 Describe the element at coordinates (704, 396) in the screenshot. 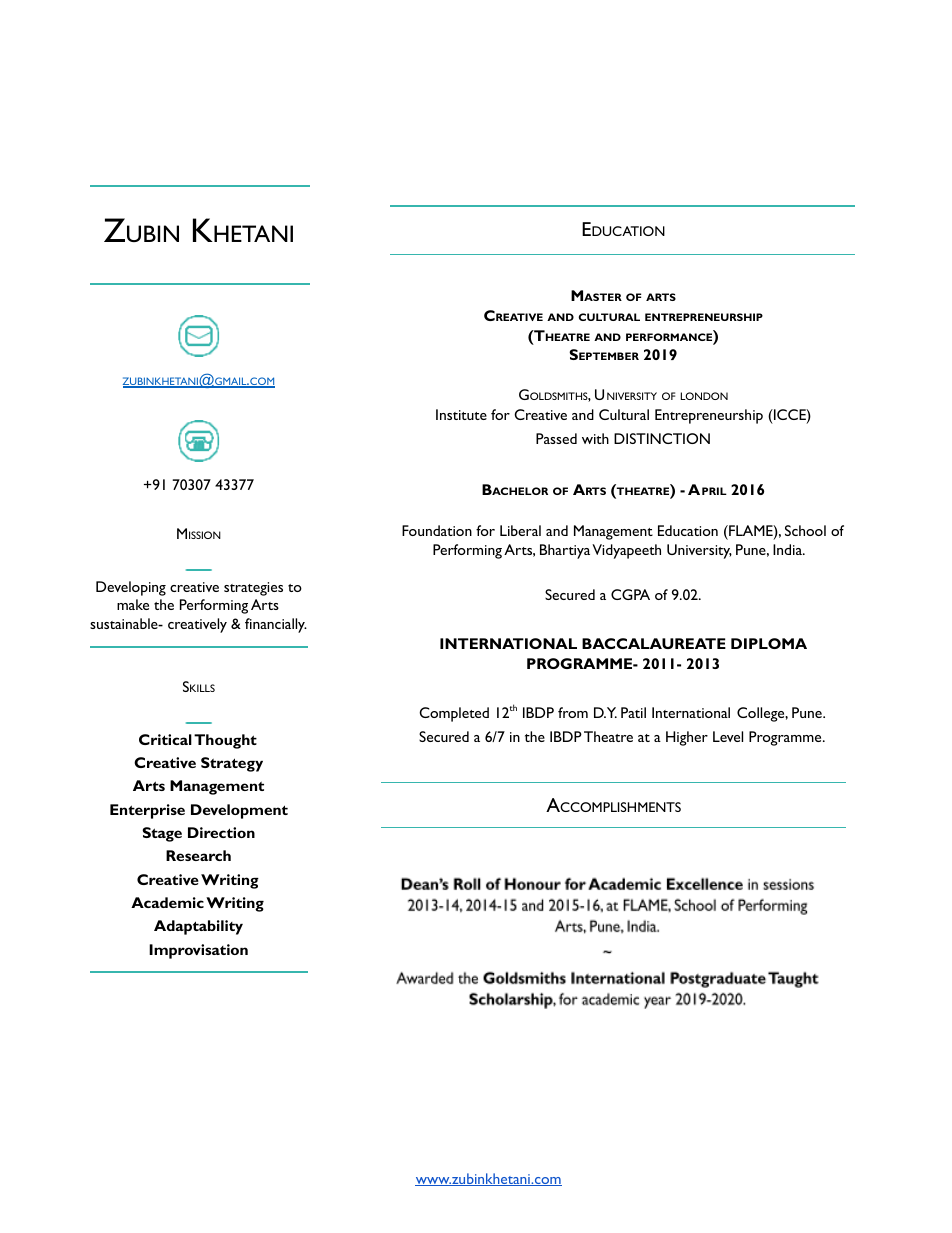

I see `LONDON` at that location.
